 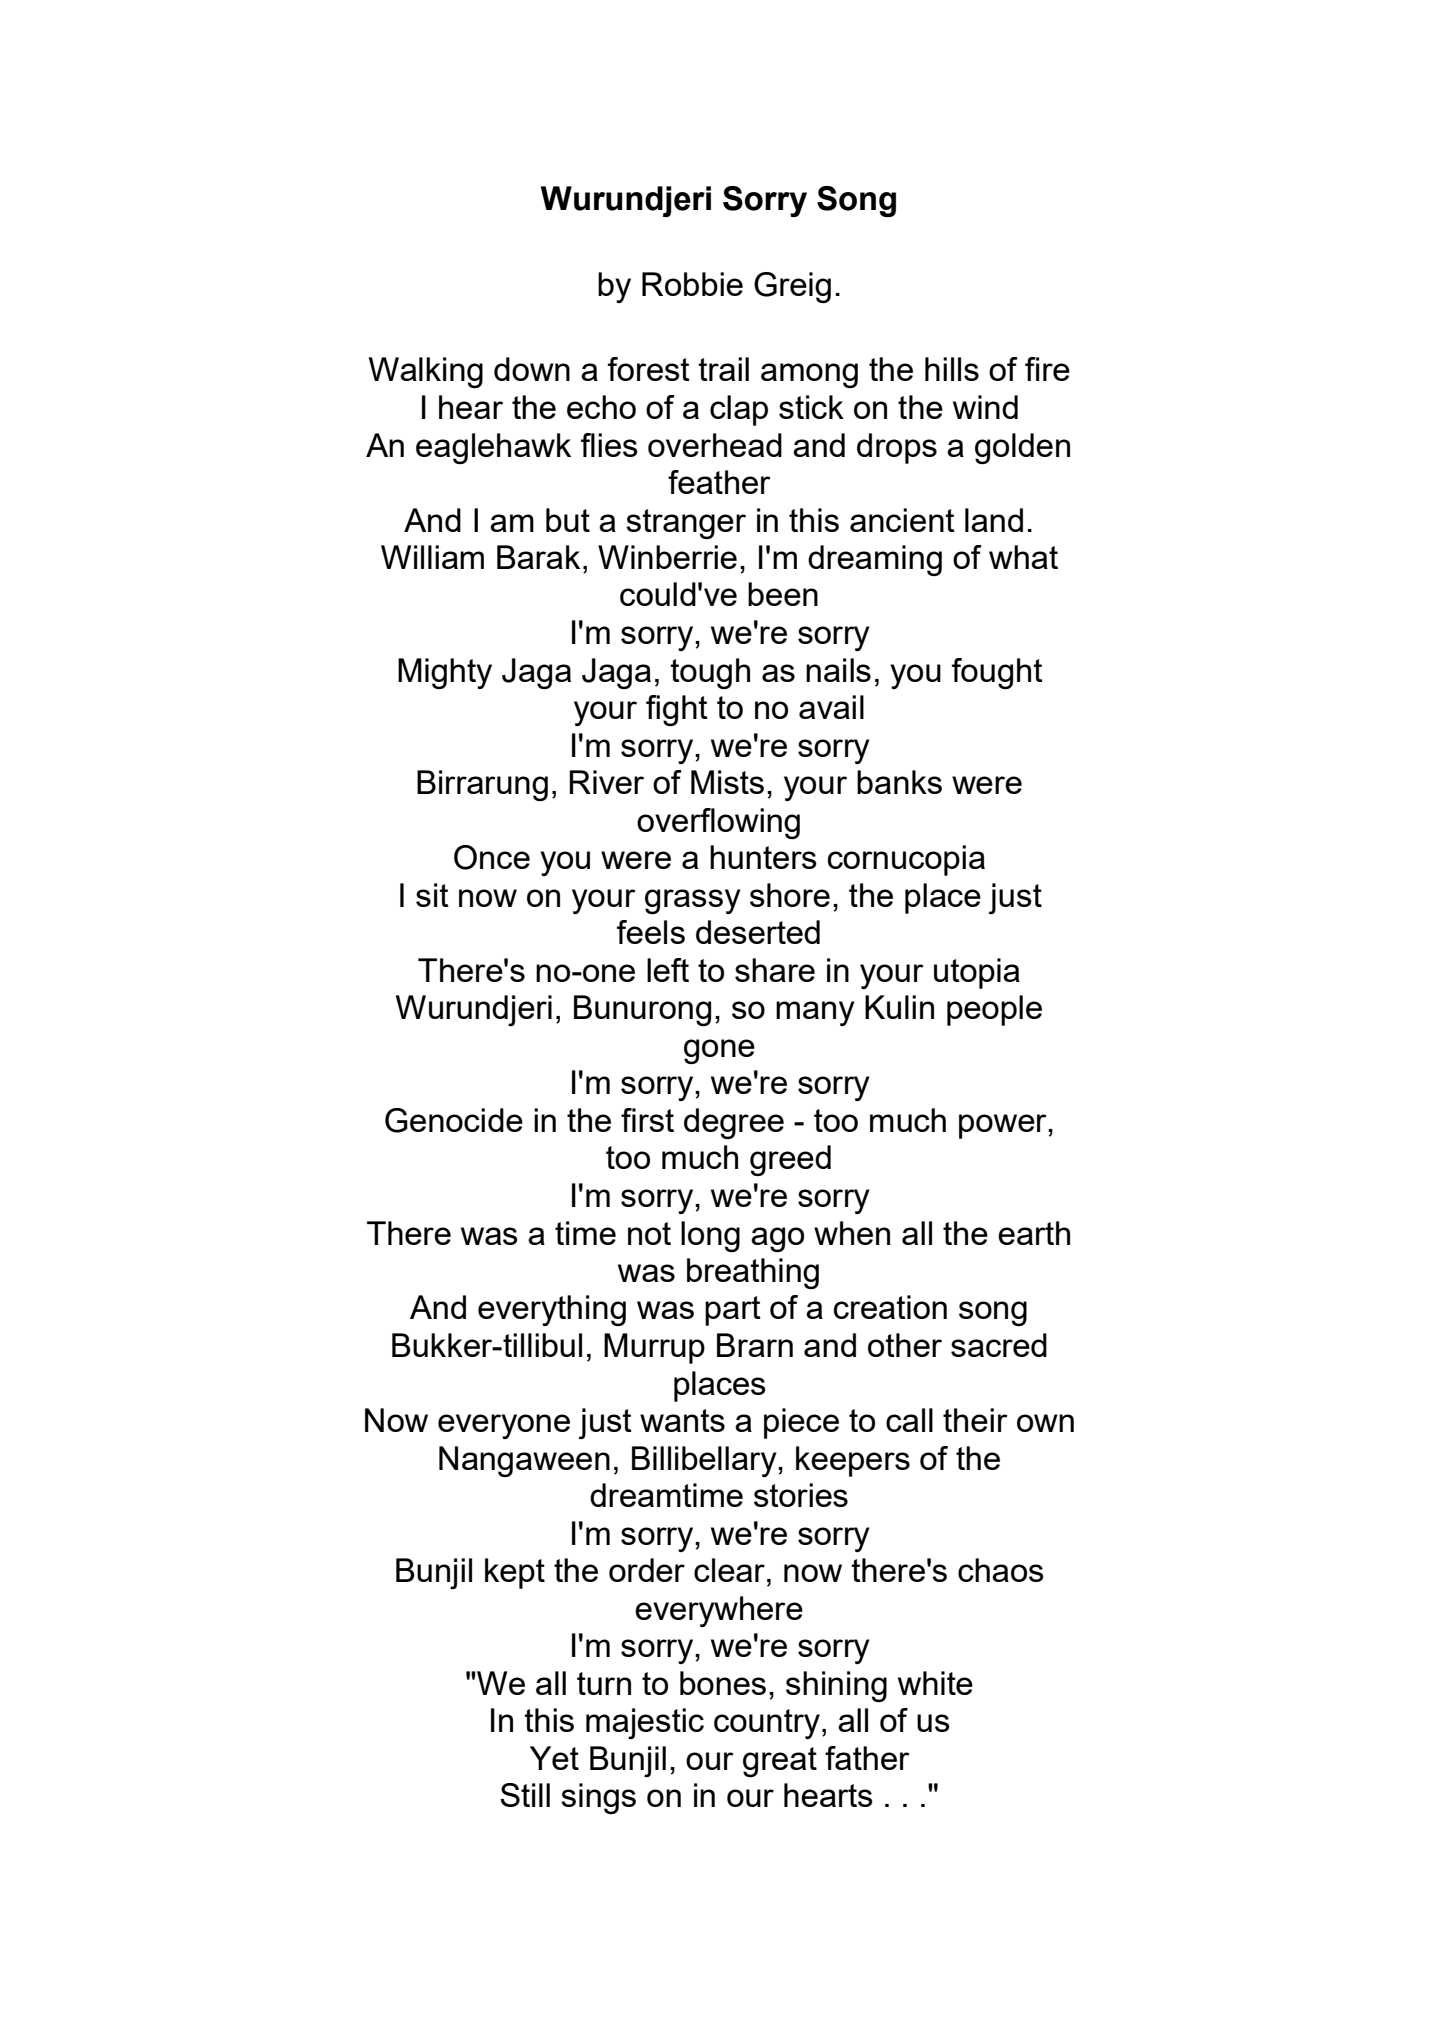 What do you see at coordinates (723, 369) in the page?
I see `trail` at bounding box center [723, 369].
